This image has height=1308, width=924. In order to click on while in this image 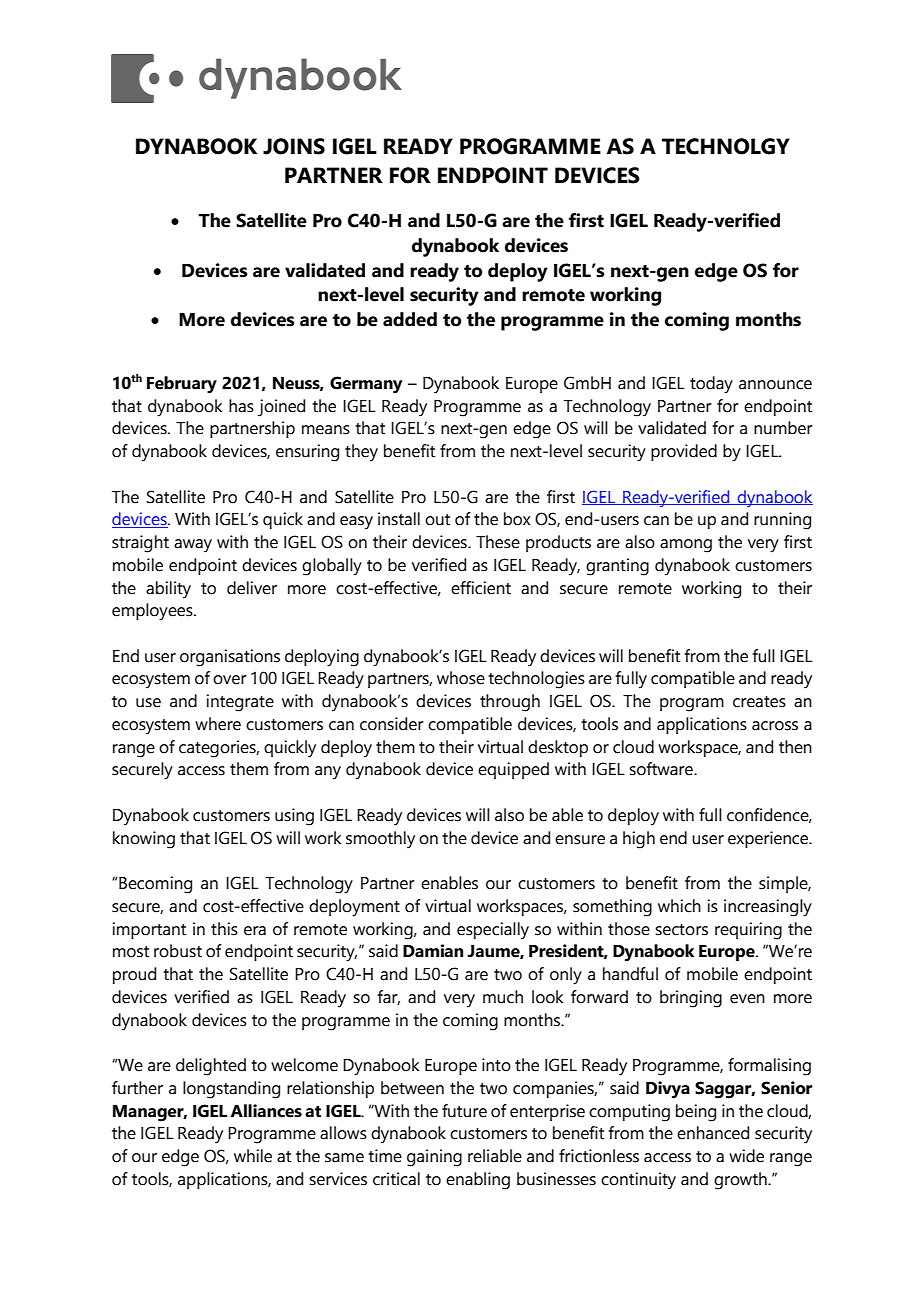, I will do `click(253, 1156)`.
